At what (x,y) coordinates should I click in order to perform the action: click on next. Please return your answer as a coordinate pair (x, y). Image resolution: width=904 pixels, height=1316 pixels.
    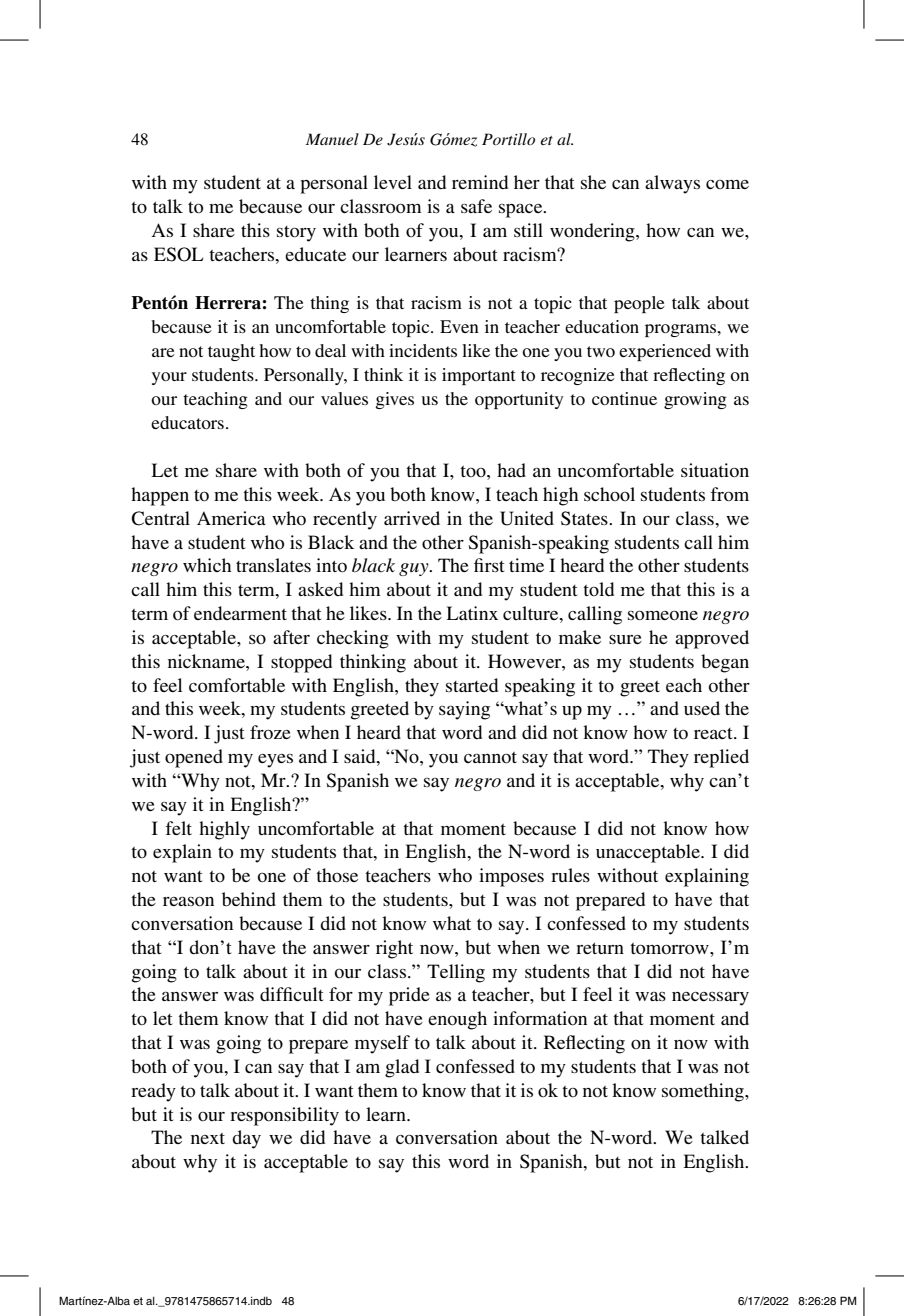
    Looking at the image, I should click on (208, 1138).
